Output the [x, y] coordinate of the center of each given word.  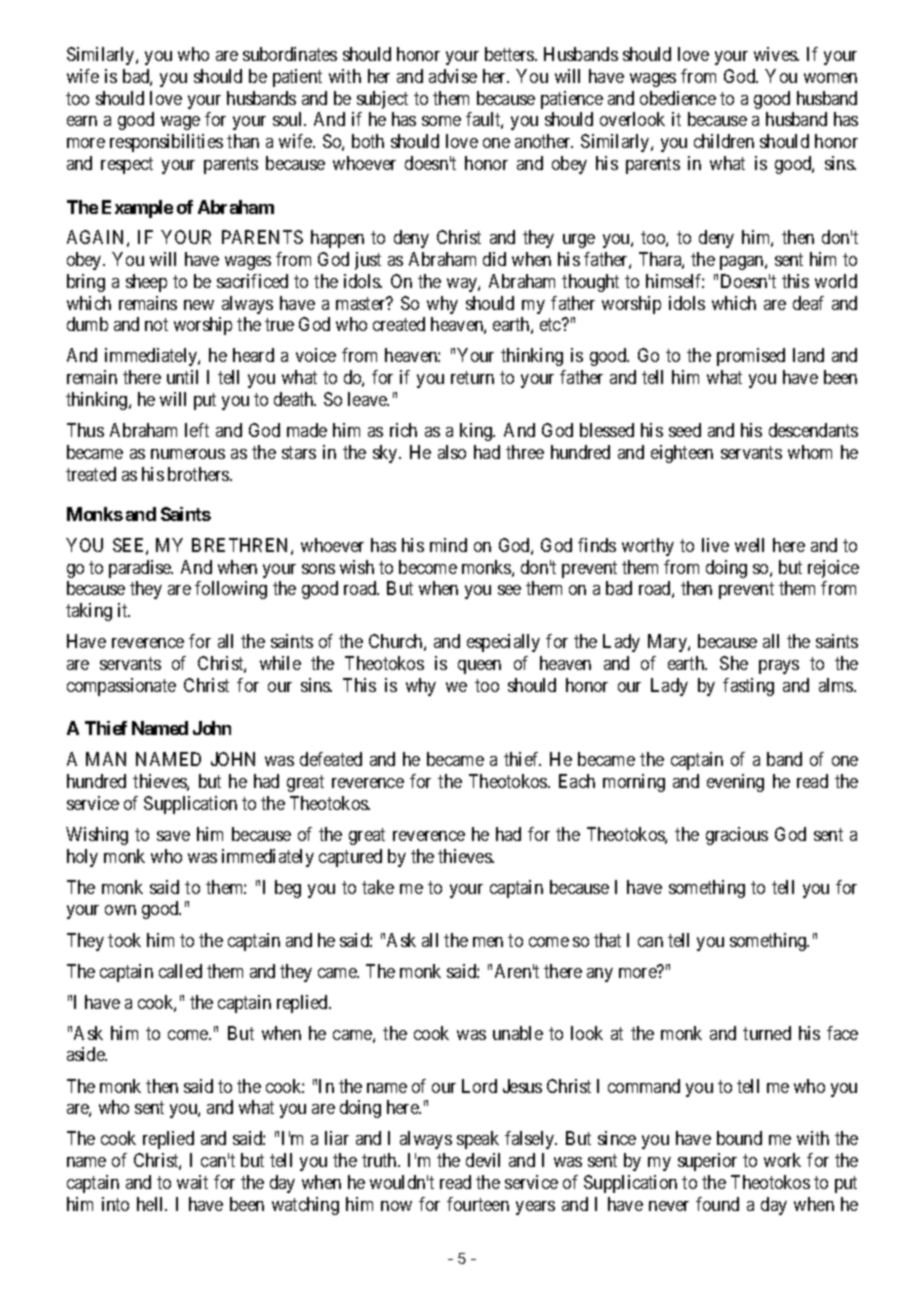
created [399, 324]
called [180, 971]
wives [776, 54]
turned [767, 1033]
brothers [199, 474]
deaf [808, 303]
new [199, 305]
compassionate [121, 687]
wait [192, 1182]
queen [479, 667]
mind [448, 545]
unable [518, 1033]
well [749, 545]
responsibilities [166, 143]
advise [453, 76]
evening [735, 783]
